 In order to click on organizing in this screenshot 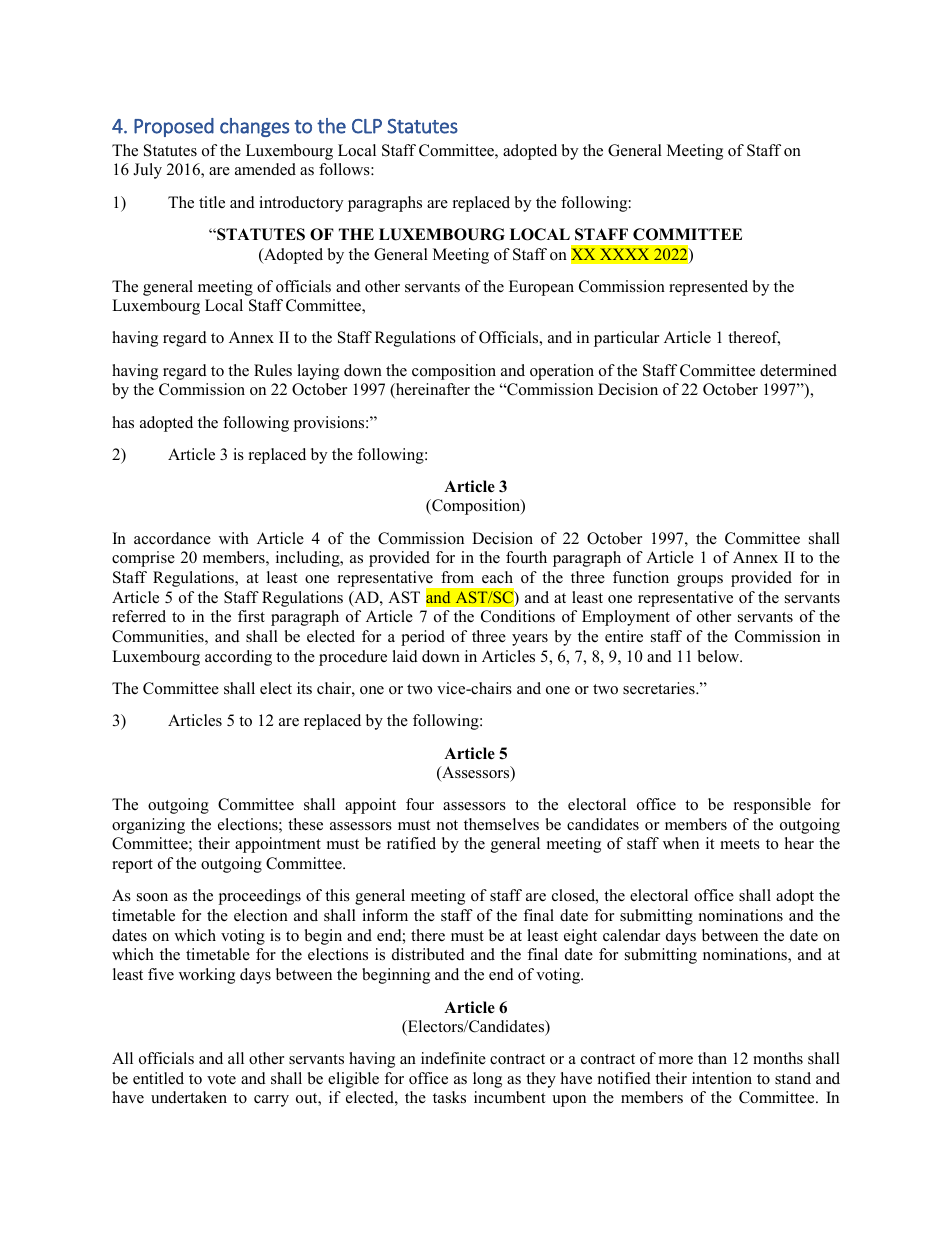, I will do `click(148, 826)`.
